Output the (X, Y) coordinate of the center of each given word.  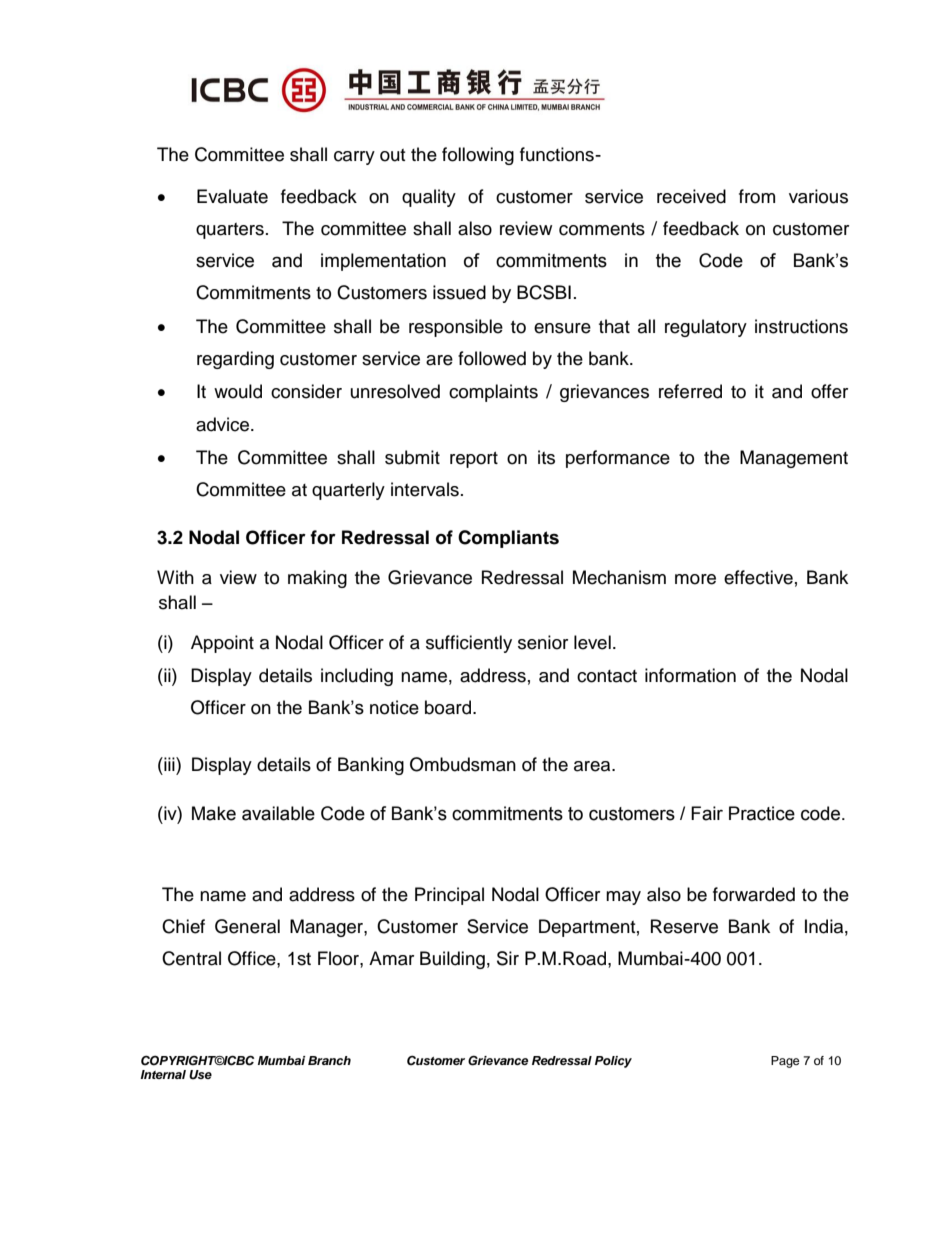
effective (758, 577)
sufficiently (469, 644)
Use (200, 1075)
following (478, 156)
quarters (230, 231)
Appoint (222, 644)
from (757, 196)
